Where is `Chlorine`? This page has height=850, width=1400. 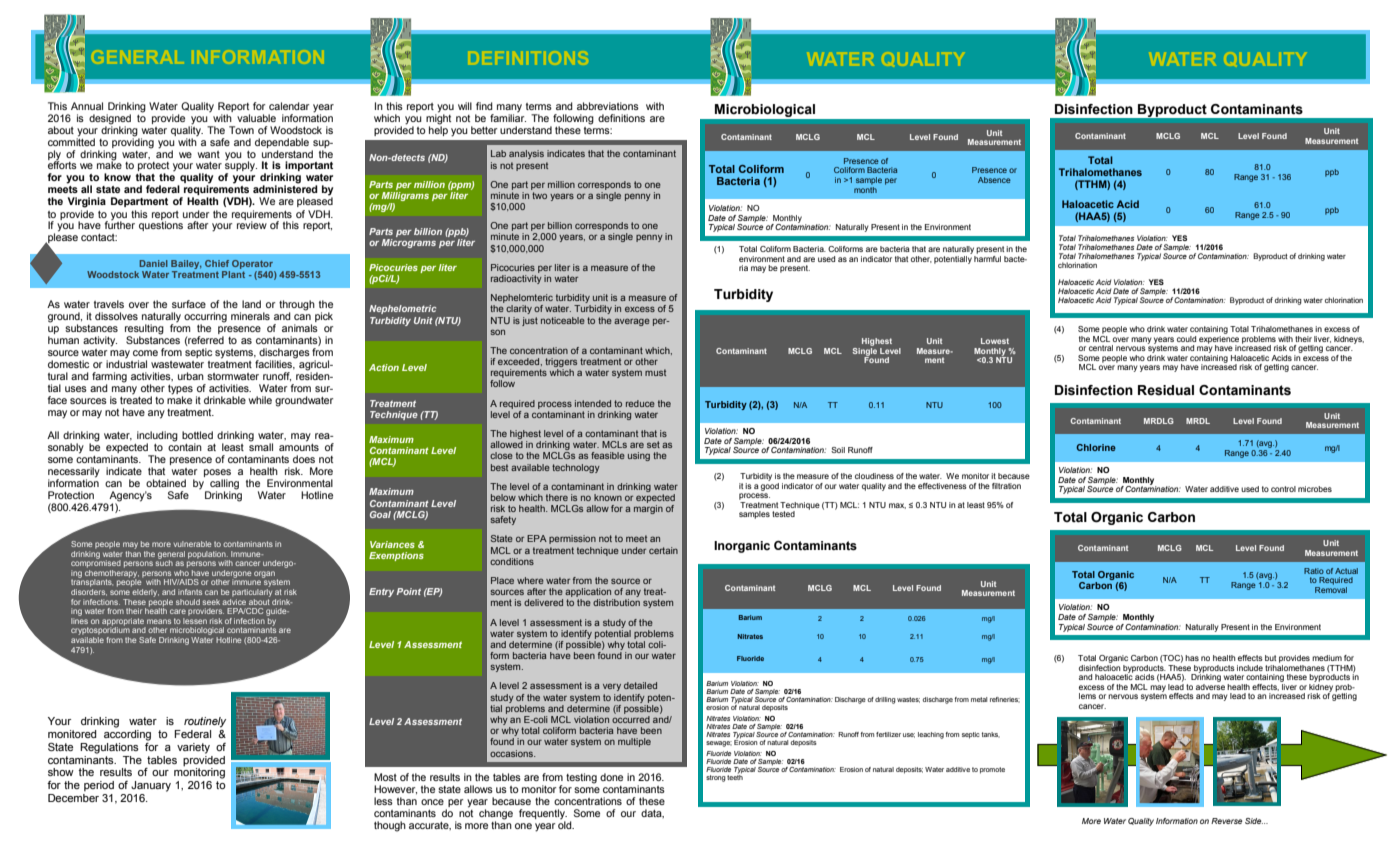
Chlorine is located at coordinates (1096, 447).
